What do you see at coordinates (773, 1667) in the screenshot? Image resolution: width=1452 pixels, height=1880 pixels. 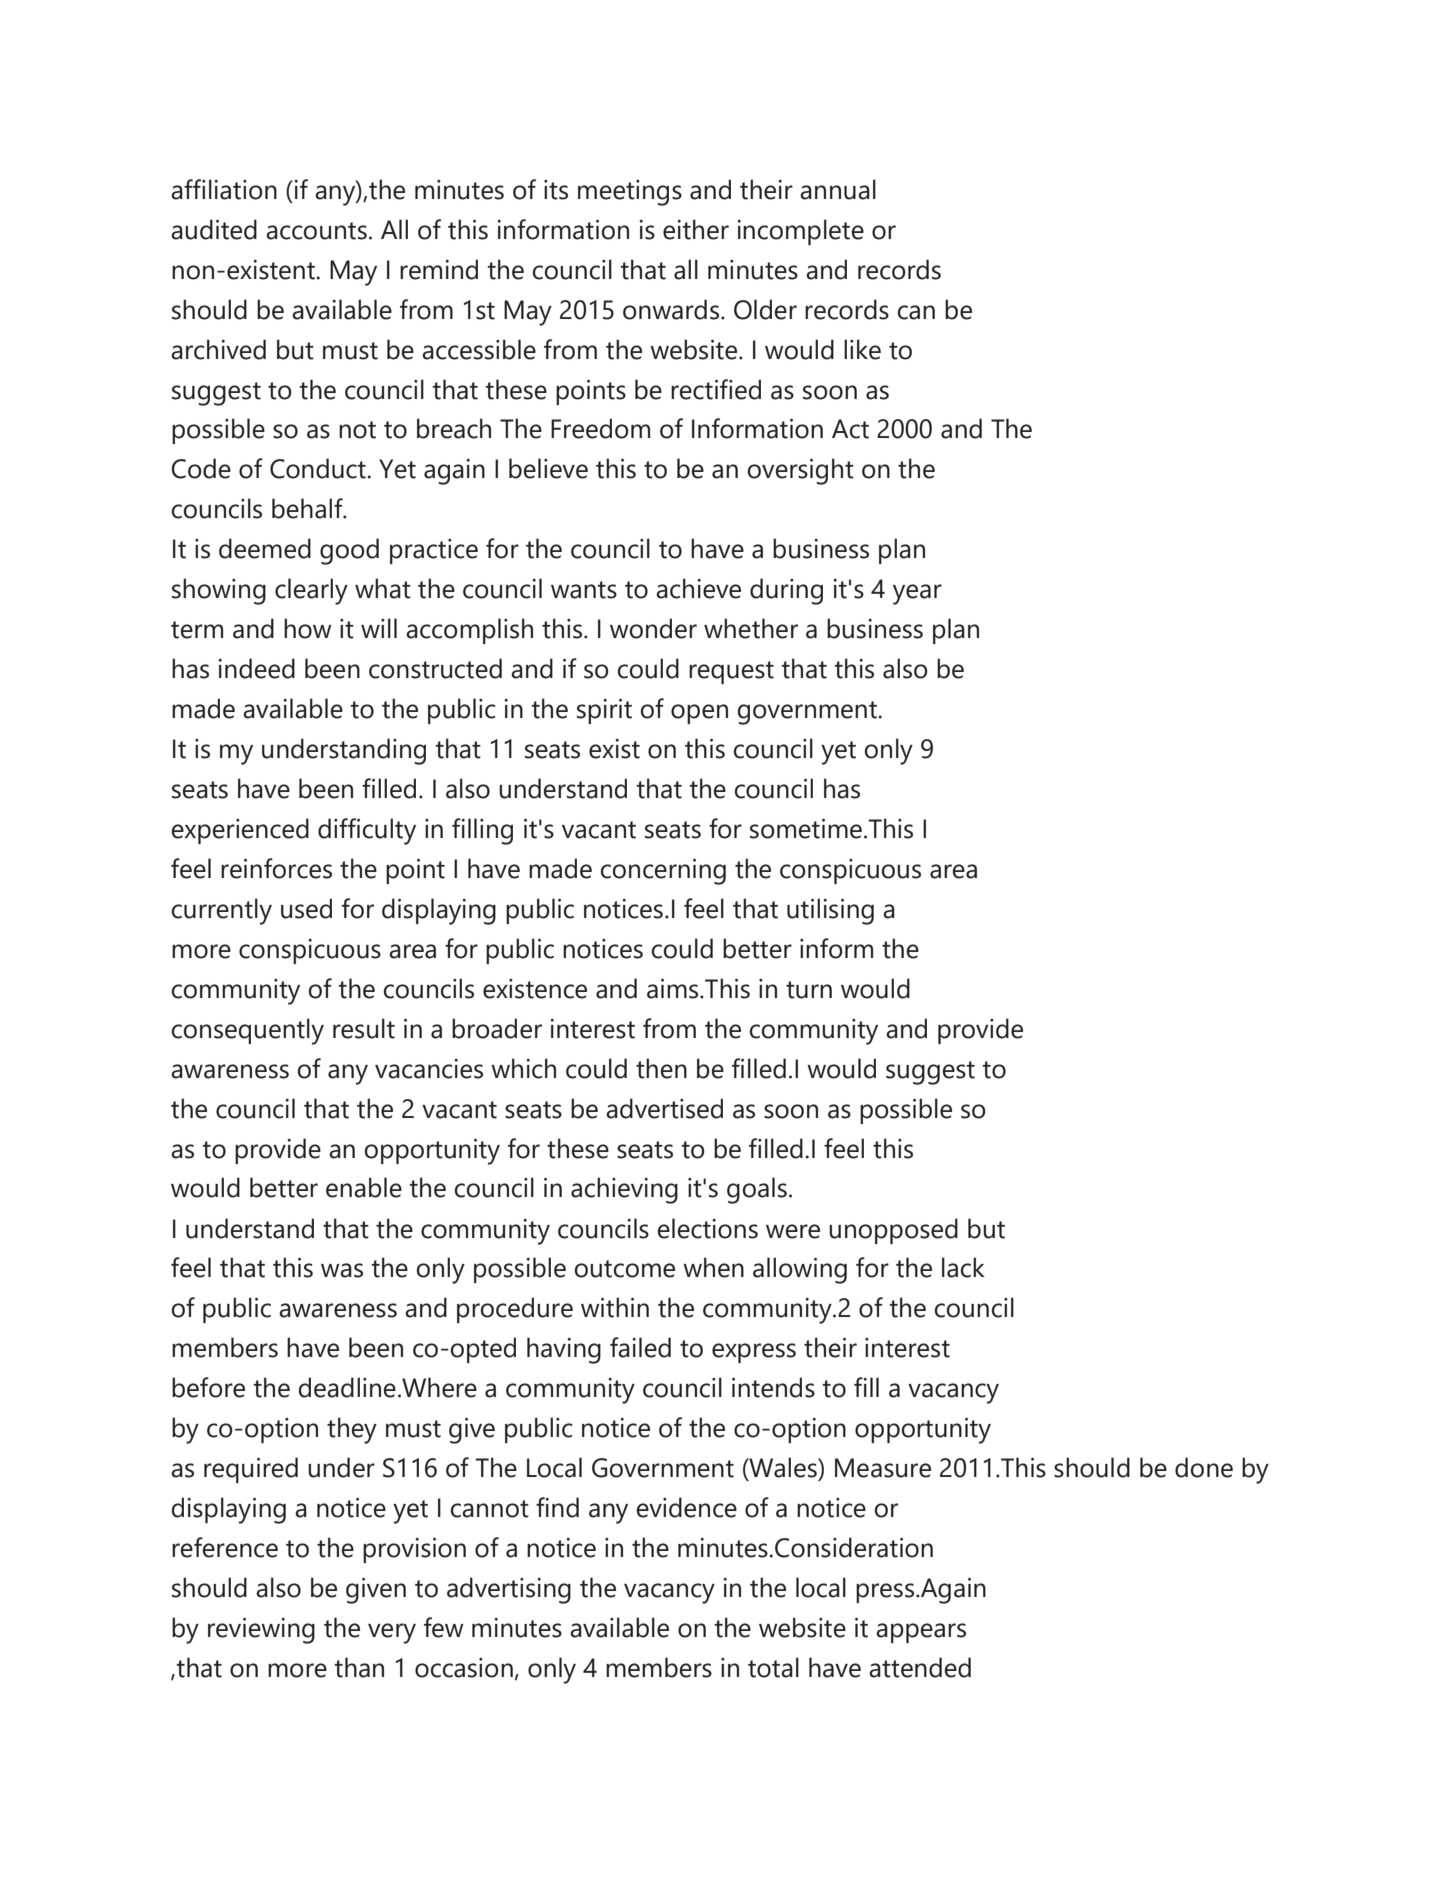 I see `total` at bounding box center [773, 1667].
